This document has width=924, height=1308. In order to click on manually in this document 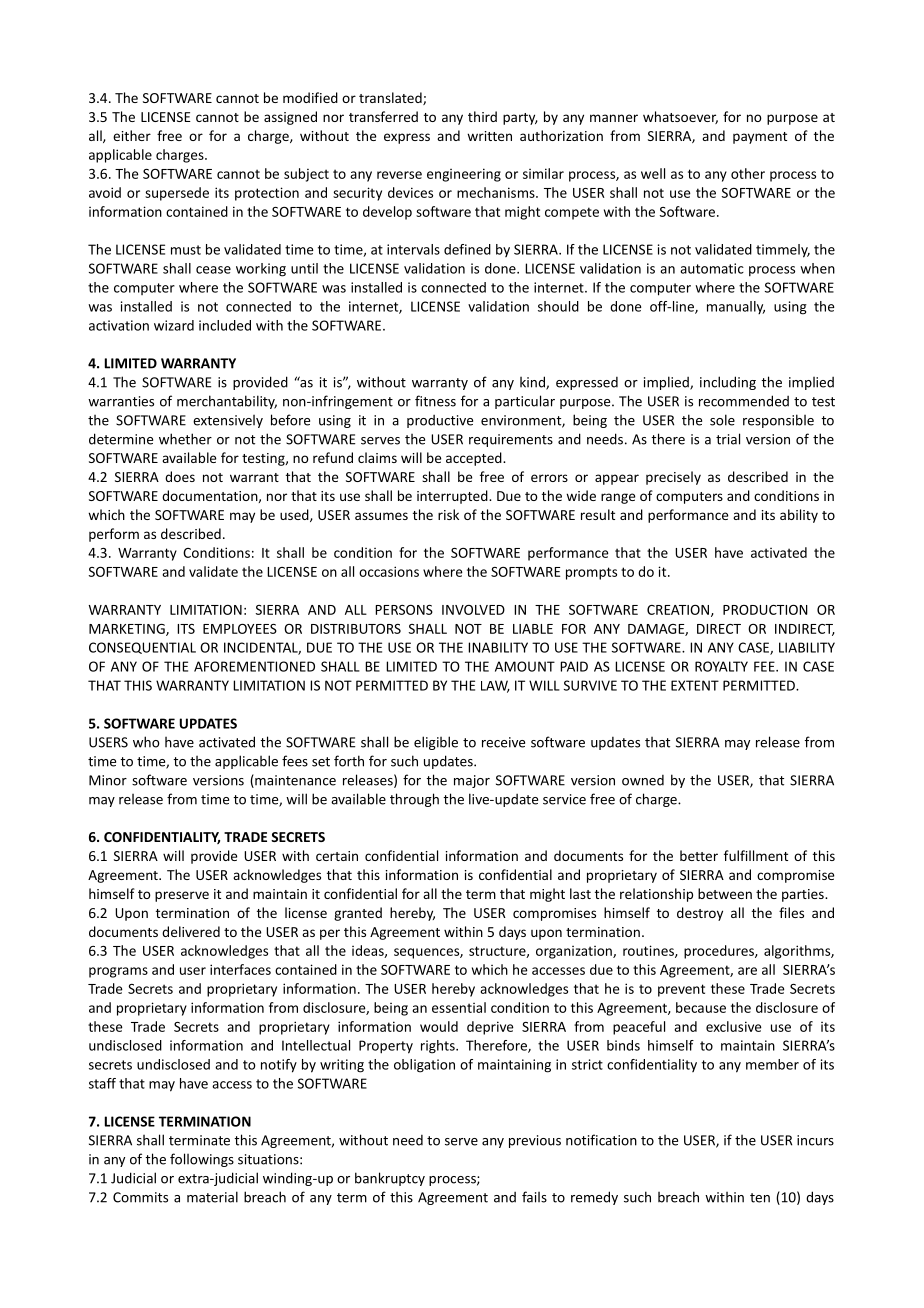, I will do `click(736, 307)`.
